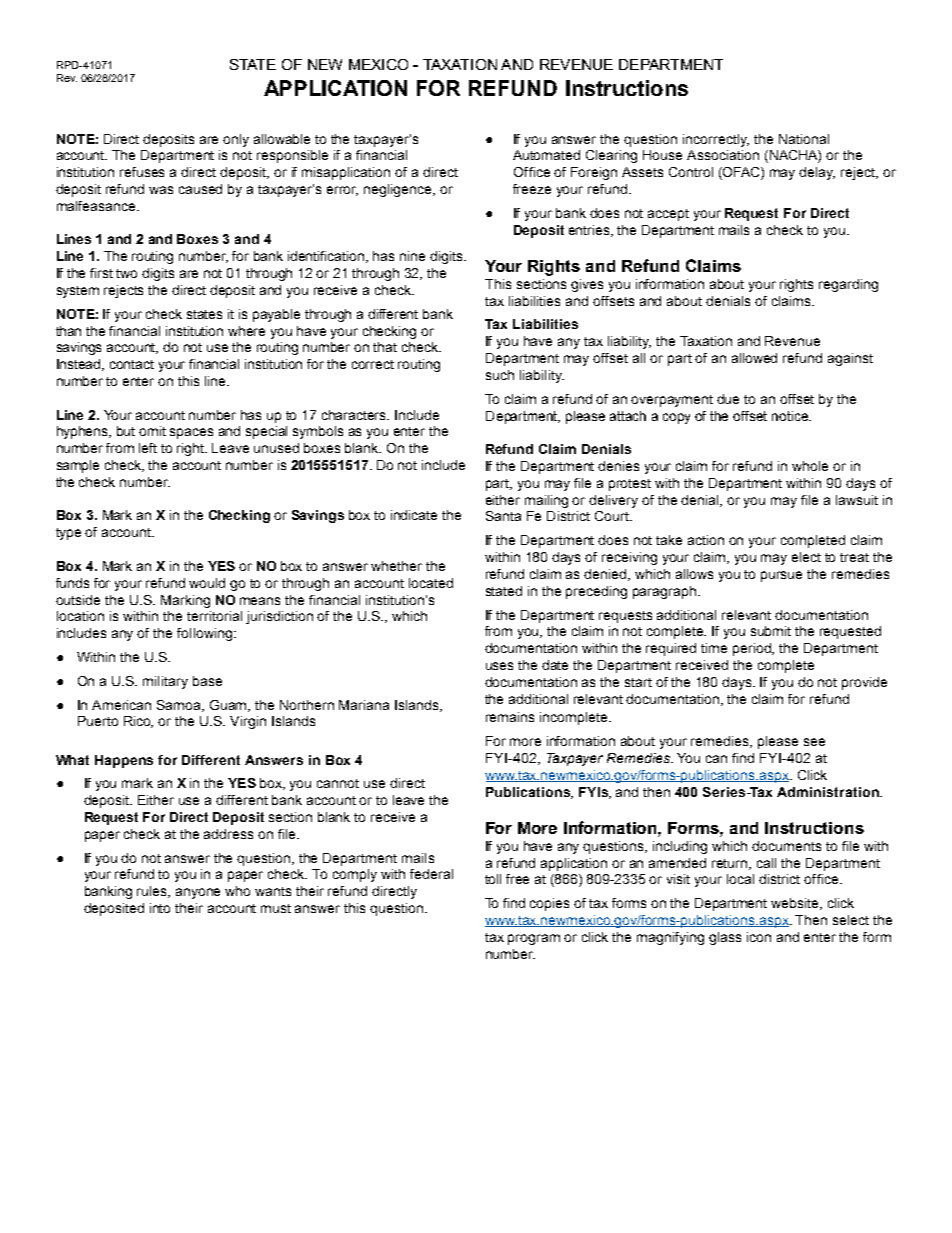 This image has height=1233, width=952. I want to click on omit, so click(152, 431).
